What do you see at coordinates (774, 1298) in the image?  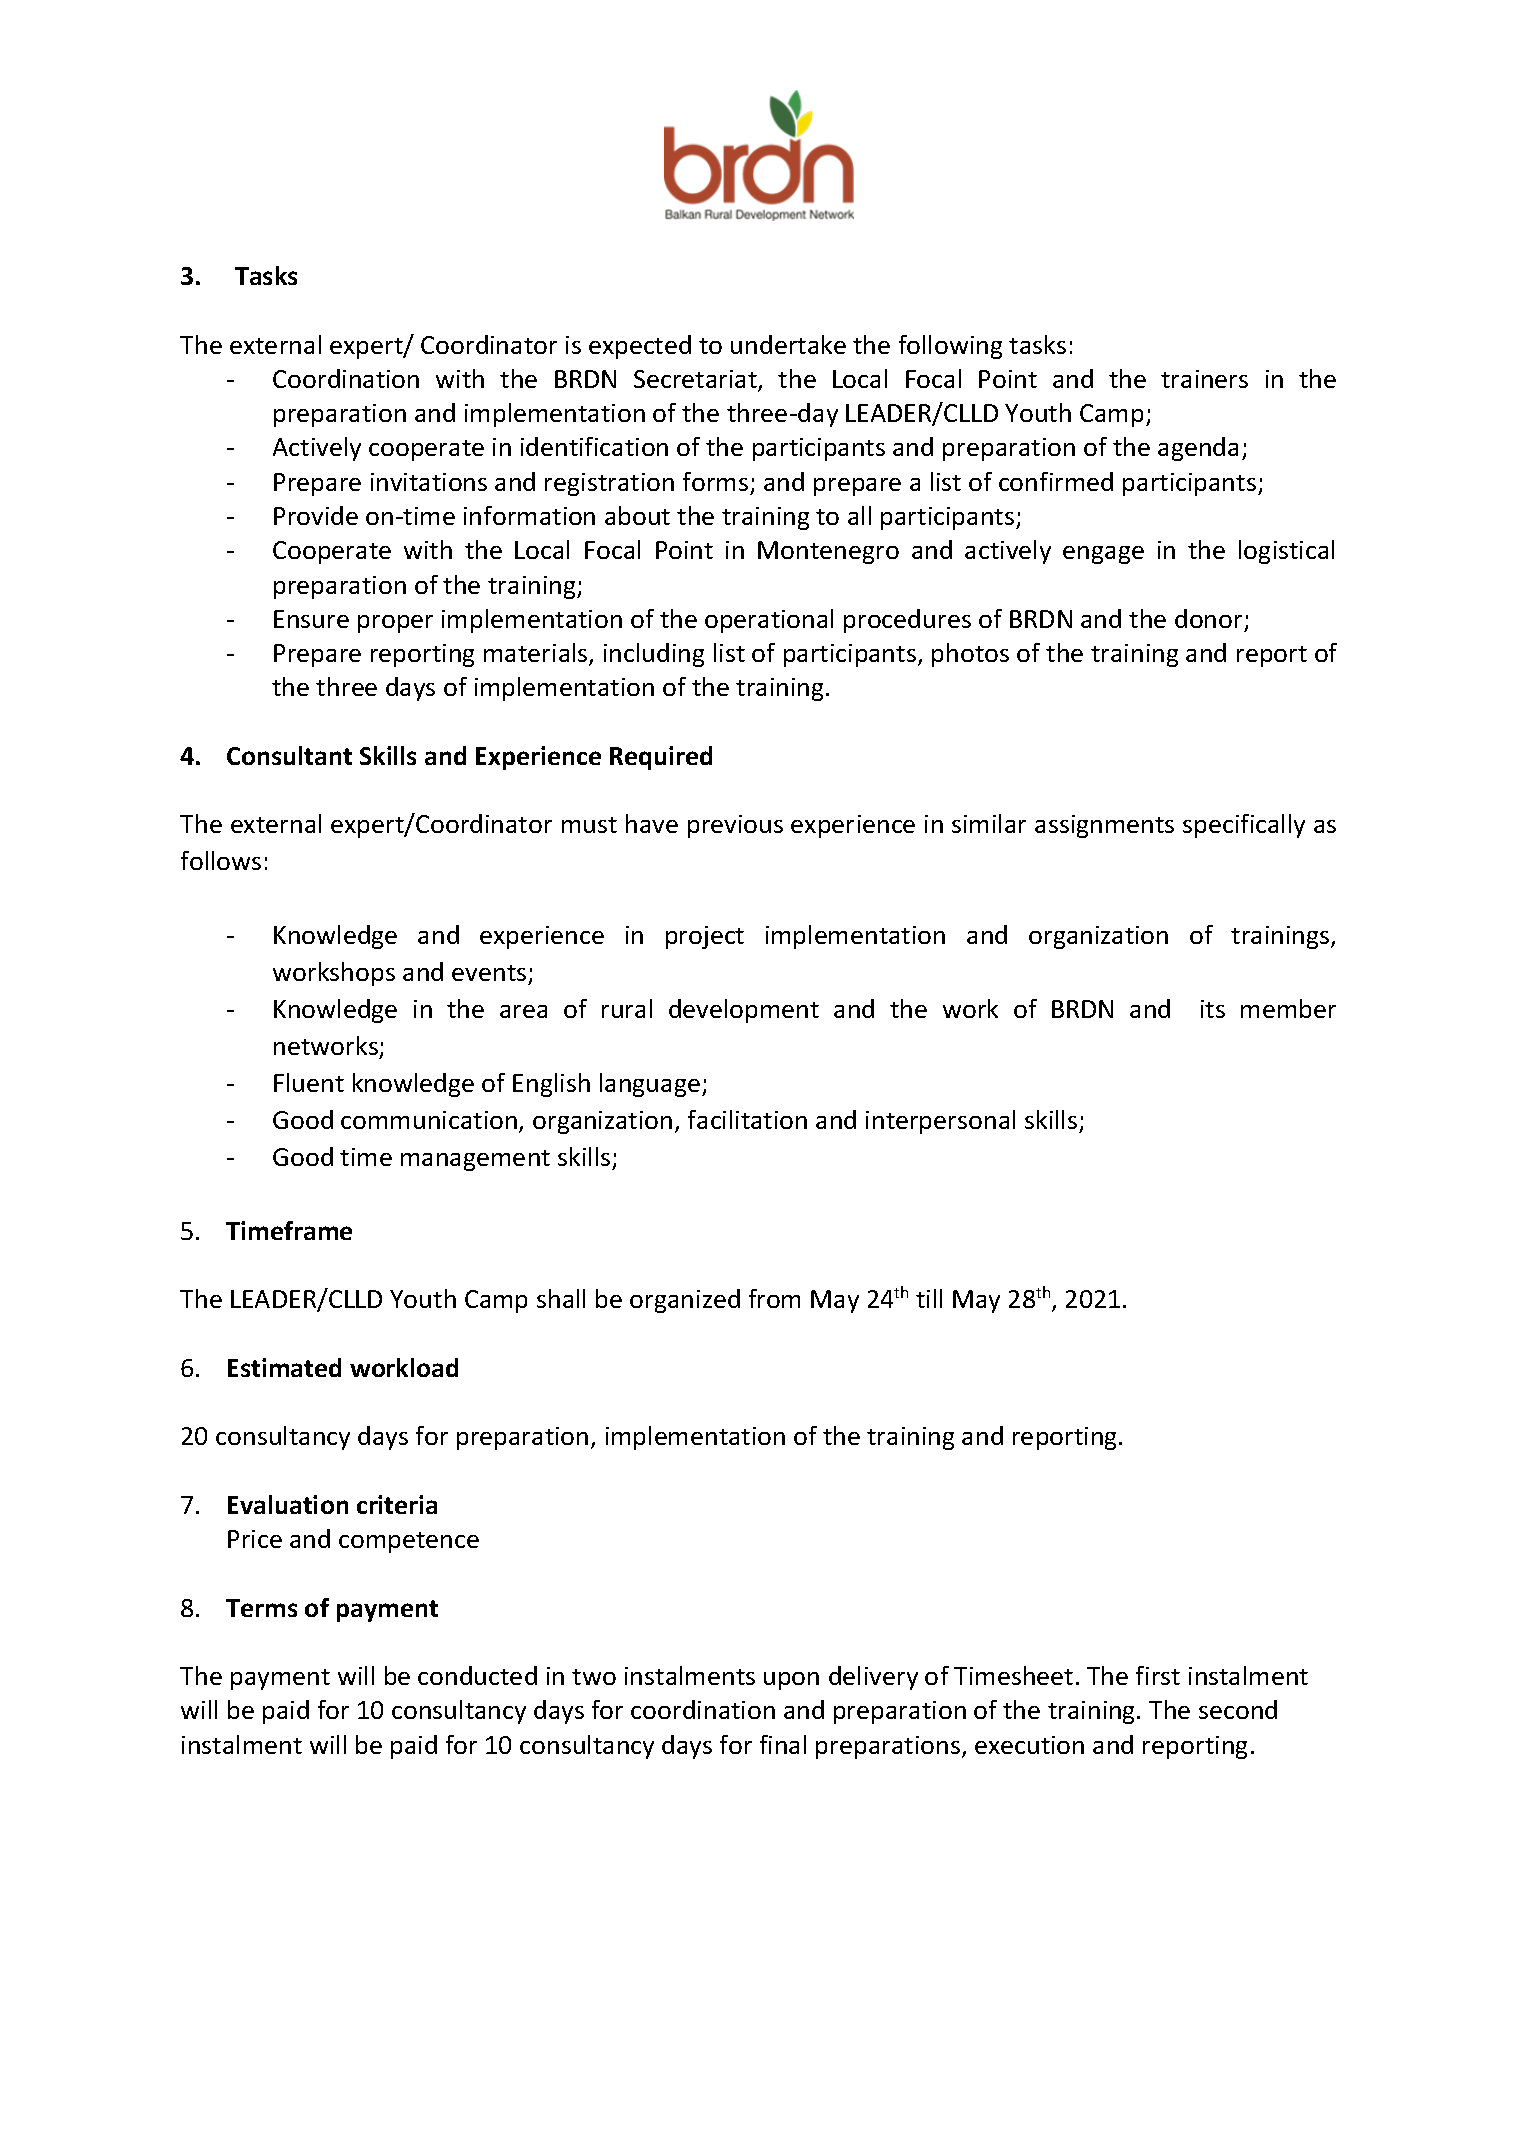 I see `from` at bounding box center [774, 1298].
